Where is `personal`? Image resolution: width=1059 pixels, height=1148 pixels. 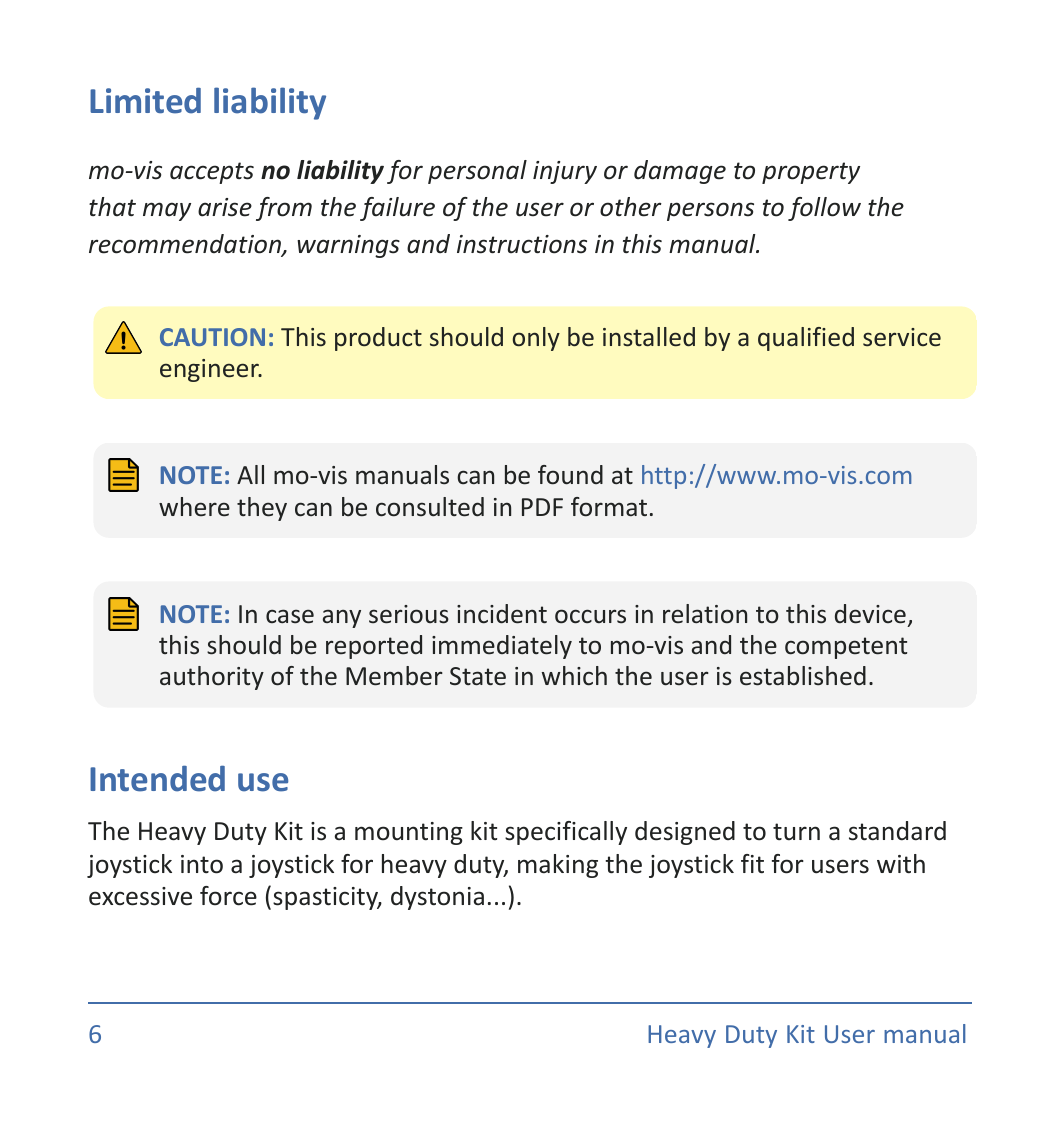
personal is located at coordinates (477, 172).
